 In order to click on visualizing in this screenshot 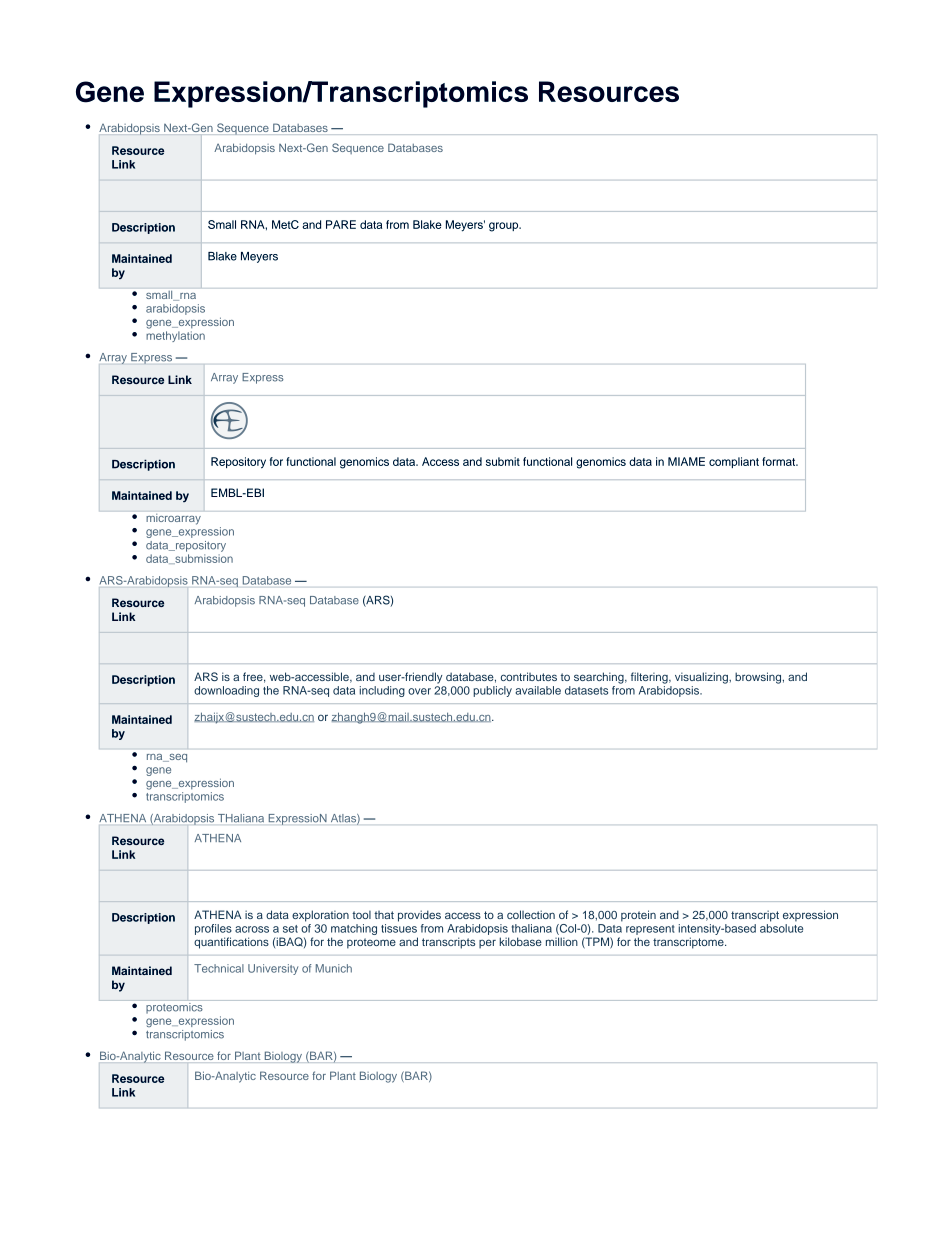, I will do `click(702, 678)`.
